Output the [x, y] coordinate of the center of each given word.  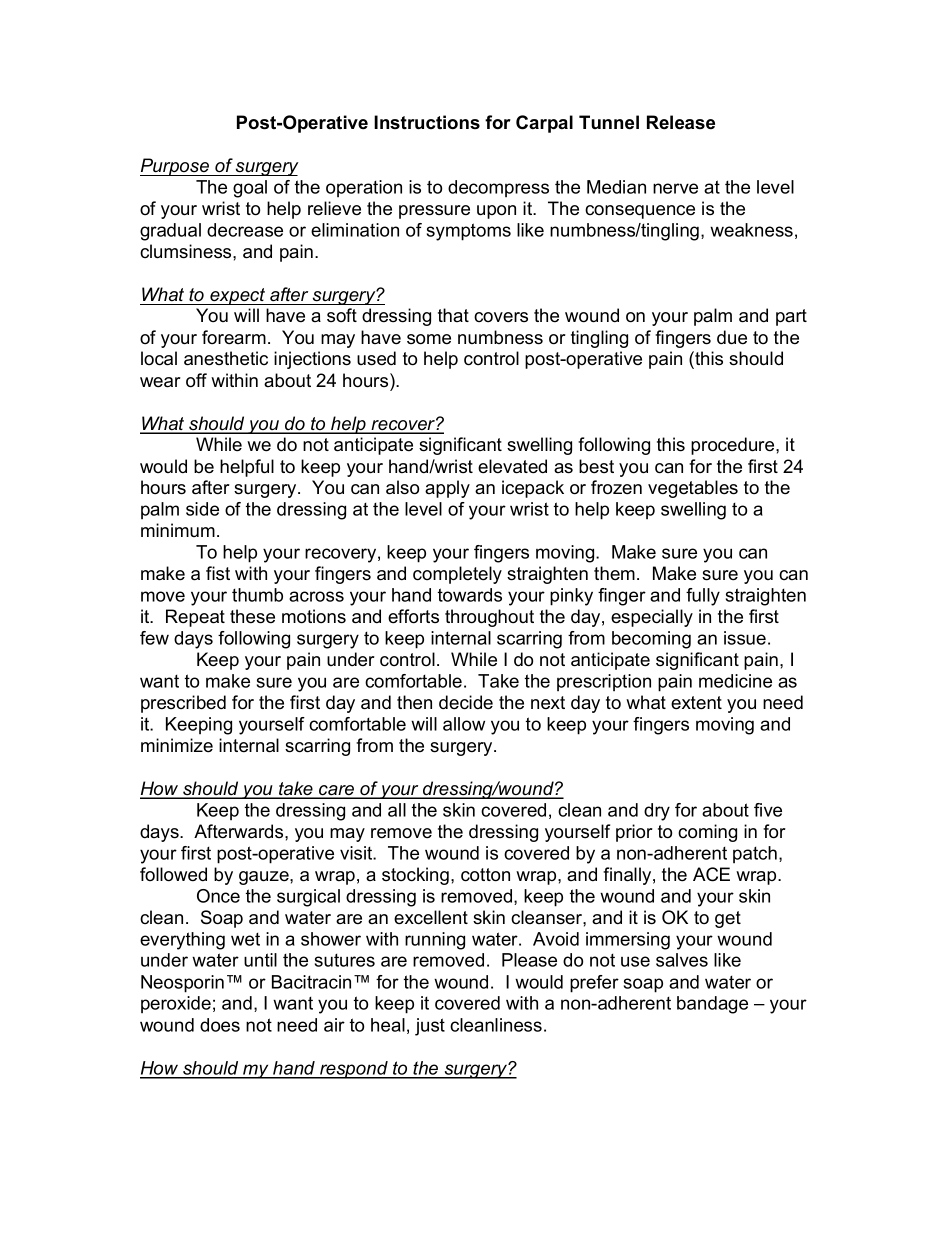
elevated [512, 466]
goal [250, 189]
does [220, 1025]
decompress [498, 188]
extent [696, 703]
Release [681, 122]
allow [464, 724]
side [202, 509]
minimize [177, 745]
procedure [734, 446]
